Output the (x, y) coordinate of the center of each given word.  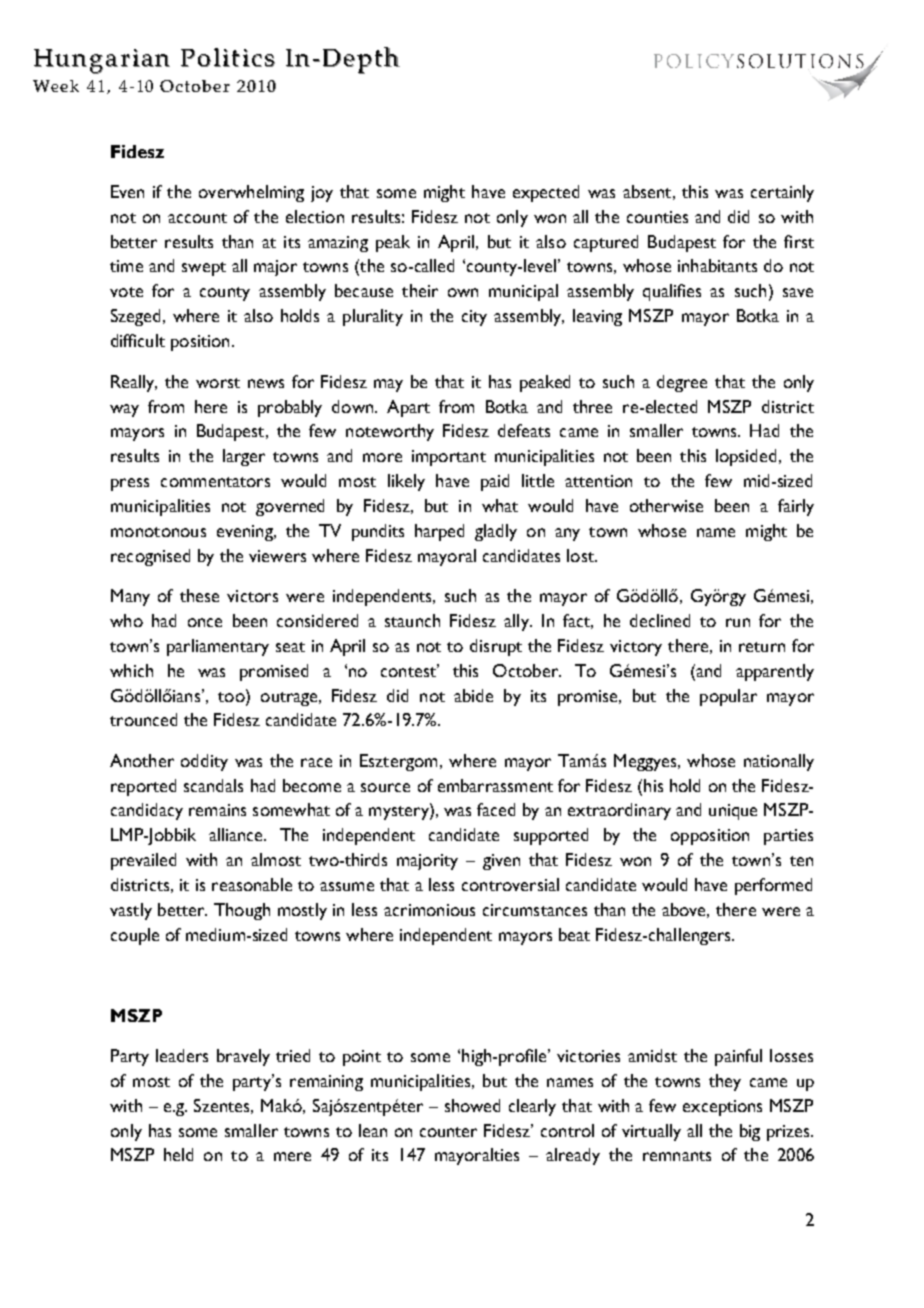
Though (242, 911)
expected (546, 193)
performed (773, 886)
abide (473, 695)
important (449, 458)
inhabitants (717, 265)
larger (244, 457)
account (197, 218)
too (232, 695)
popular (728, 697)
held (178, 1154)
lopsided (746, 457)
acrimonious (429, 910)
